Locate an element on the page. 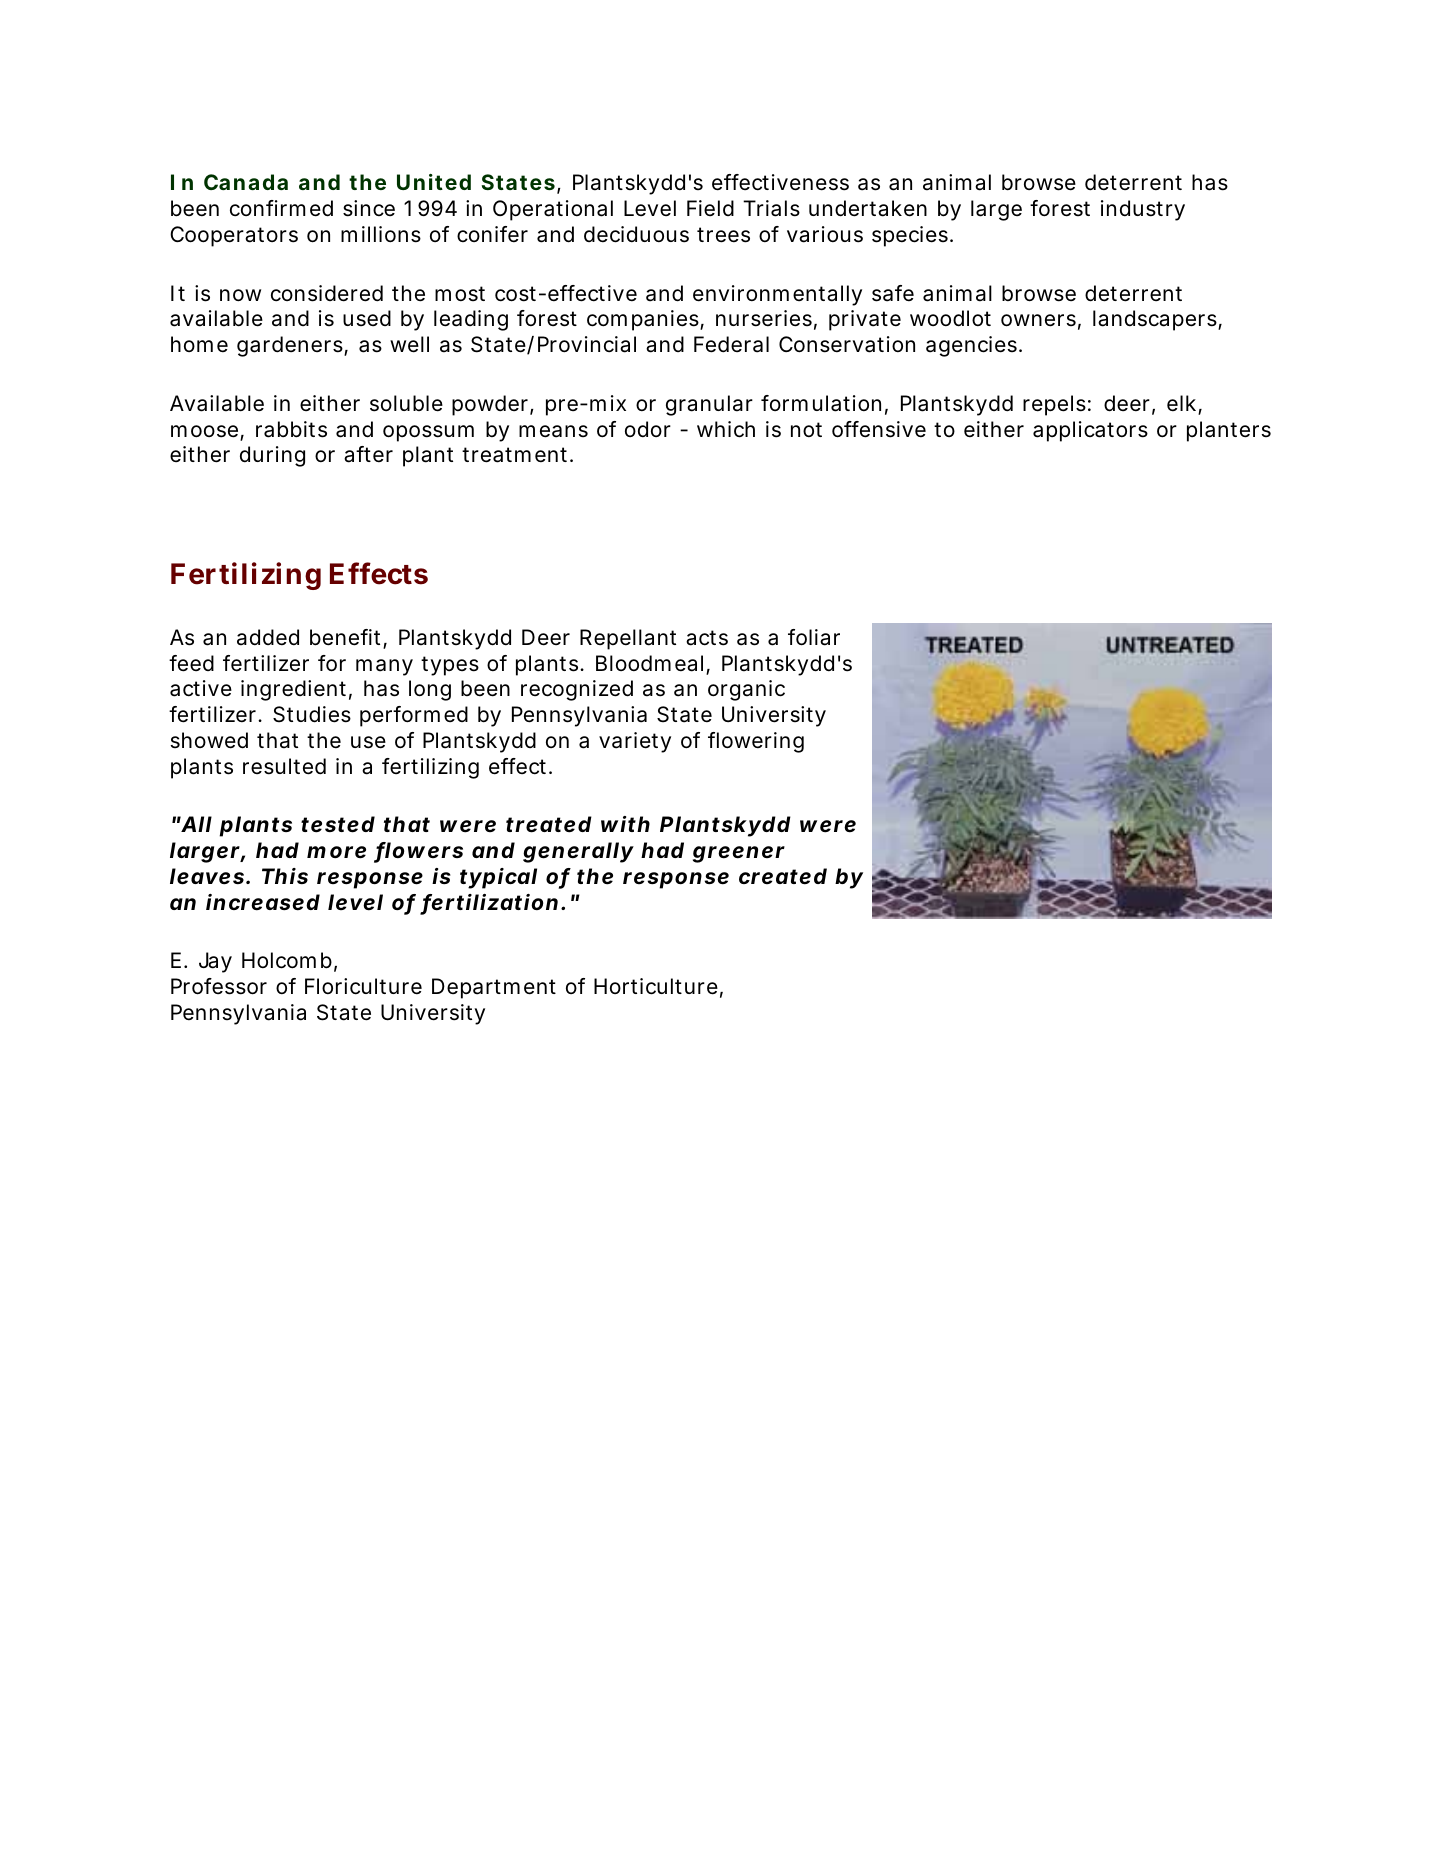 The height and width of the document is (1865, 1441). during is located at coordinates (272, 456).
